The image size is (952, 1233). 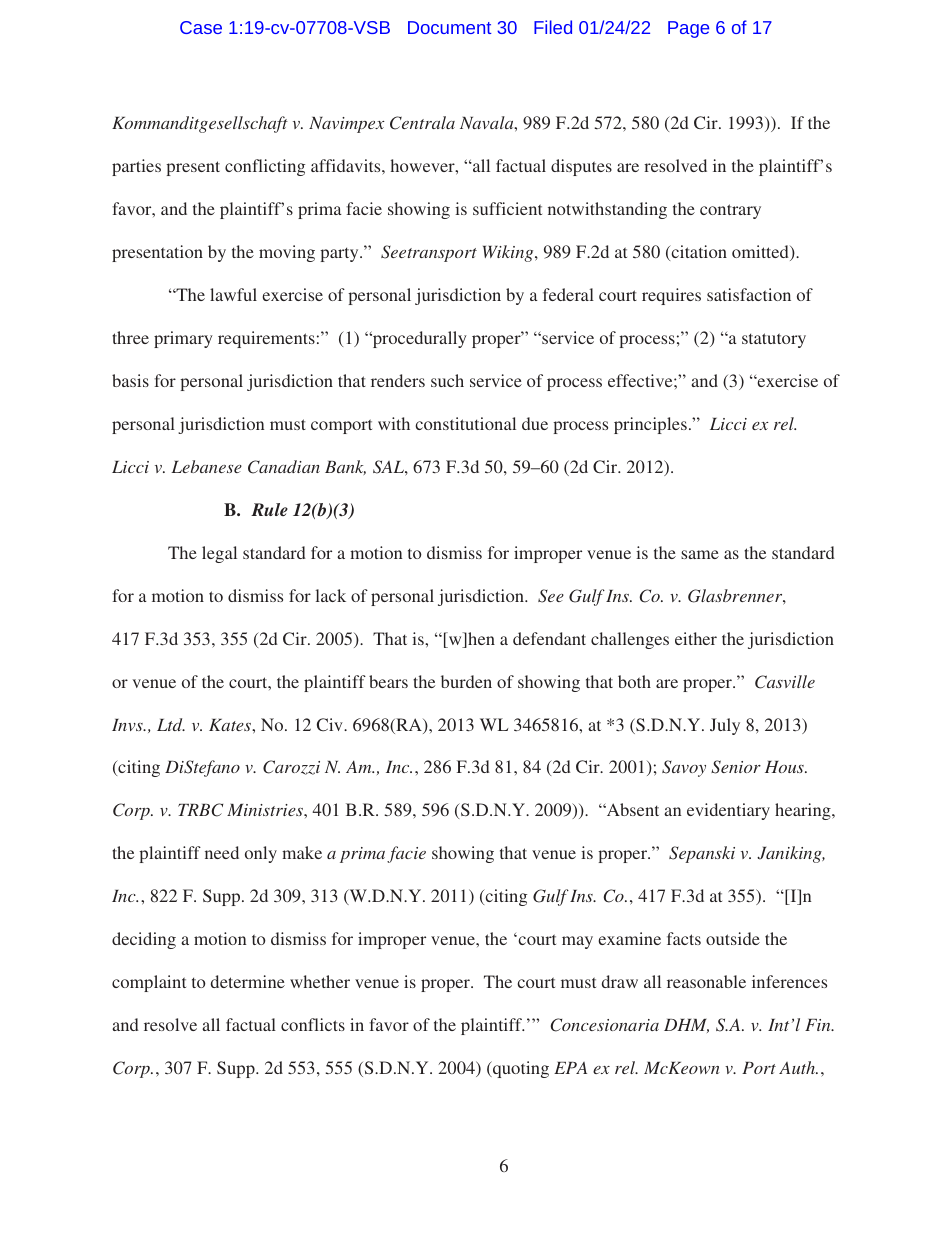 I want to click on lawful, so click(x=233, y=294).
